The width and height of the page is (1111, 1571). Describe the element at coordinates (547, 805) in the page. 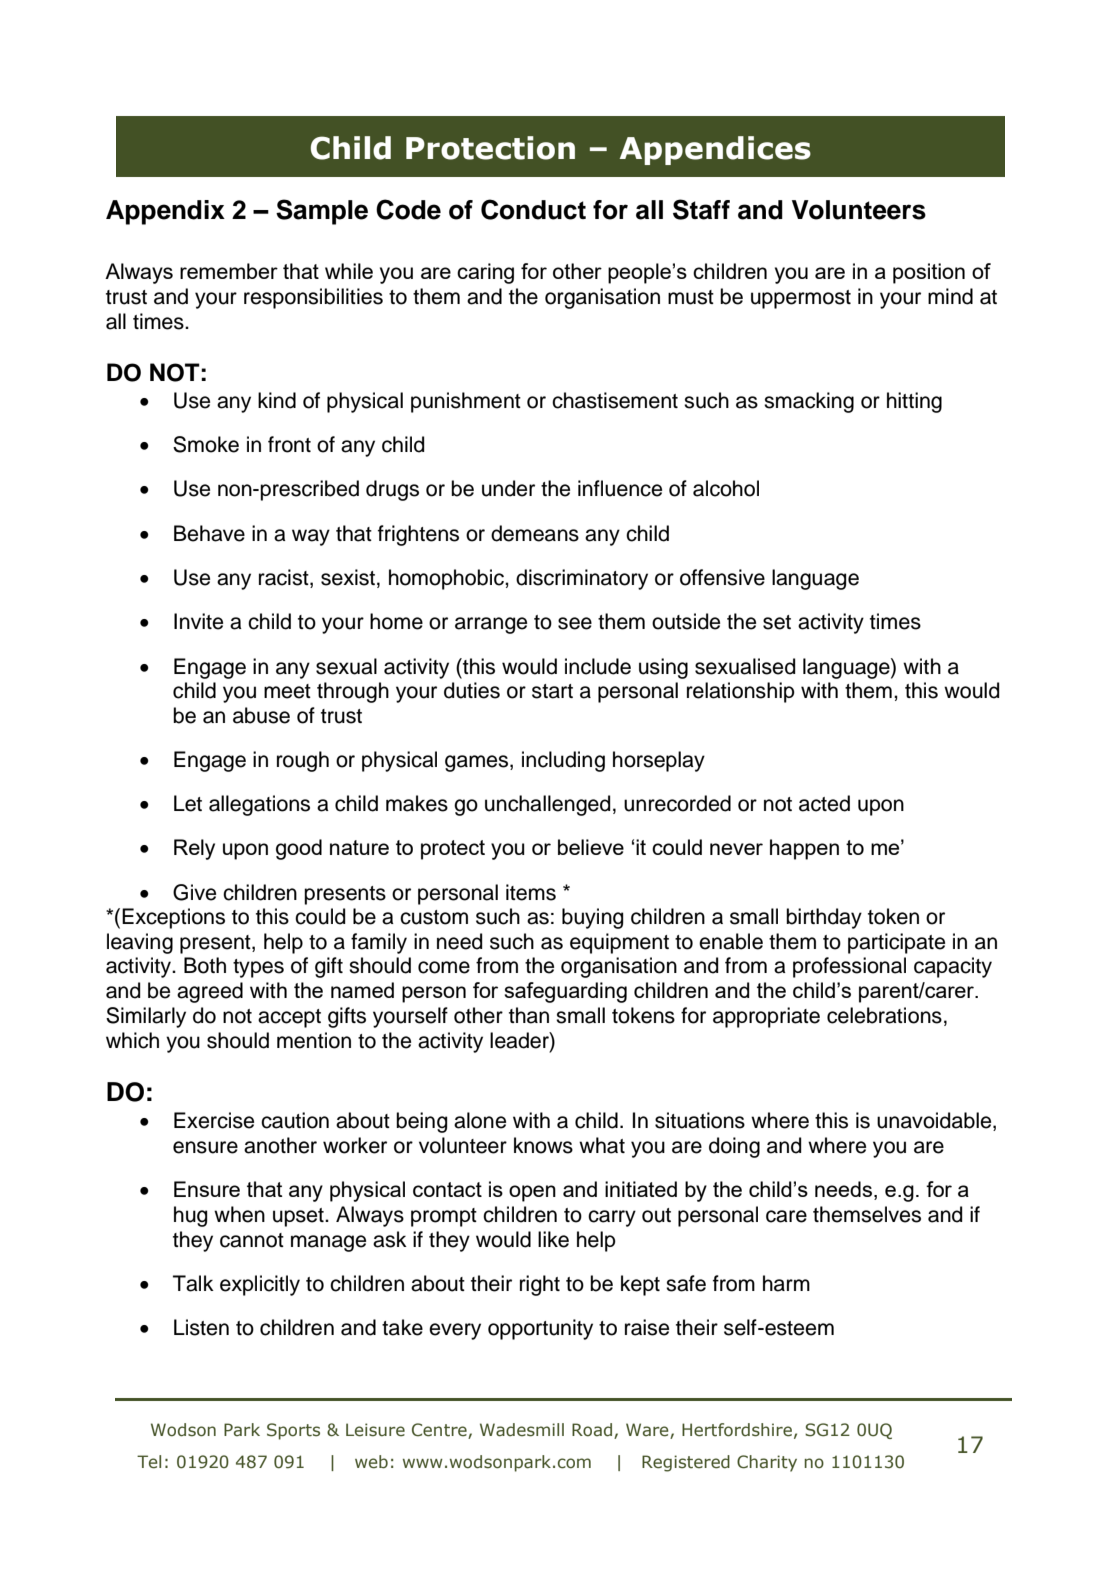

I see `unchallenged` at that location.
